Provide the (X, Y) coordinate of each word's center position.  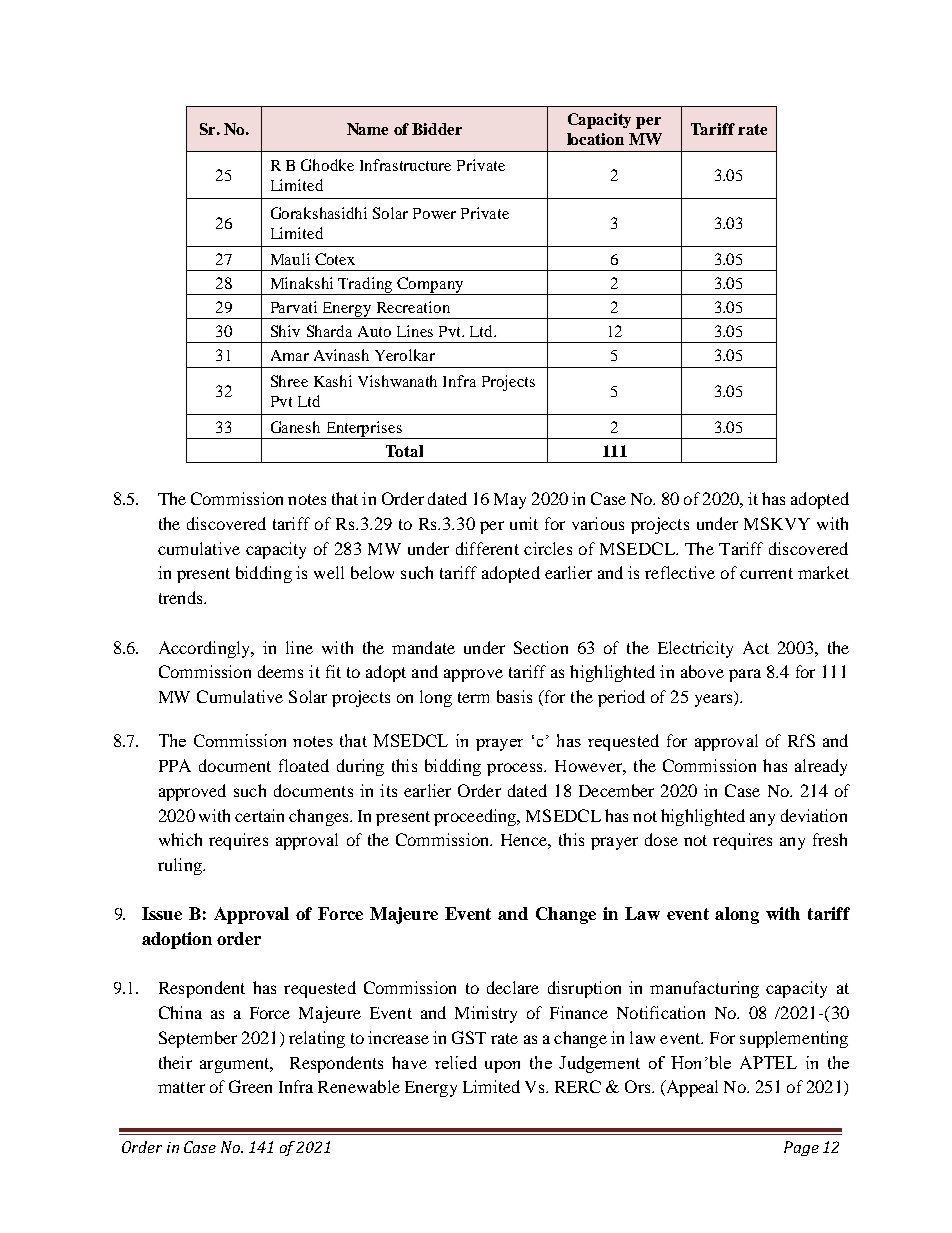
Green (250, 1086)
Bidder (437, 129)
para (745, 675)
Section (541, 647)
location (595, 139)
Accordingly (206, 649)
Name (367, 129)
